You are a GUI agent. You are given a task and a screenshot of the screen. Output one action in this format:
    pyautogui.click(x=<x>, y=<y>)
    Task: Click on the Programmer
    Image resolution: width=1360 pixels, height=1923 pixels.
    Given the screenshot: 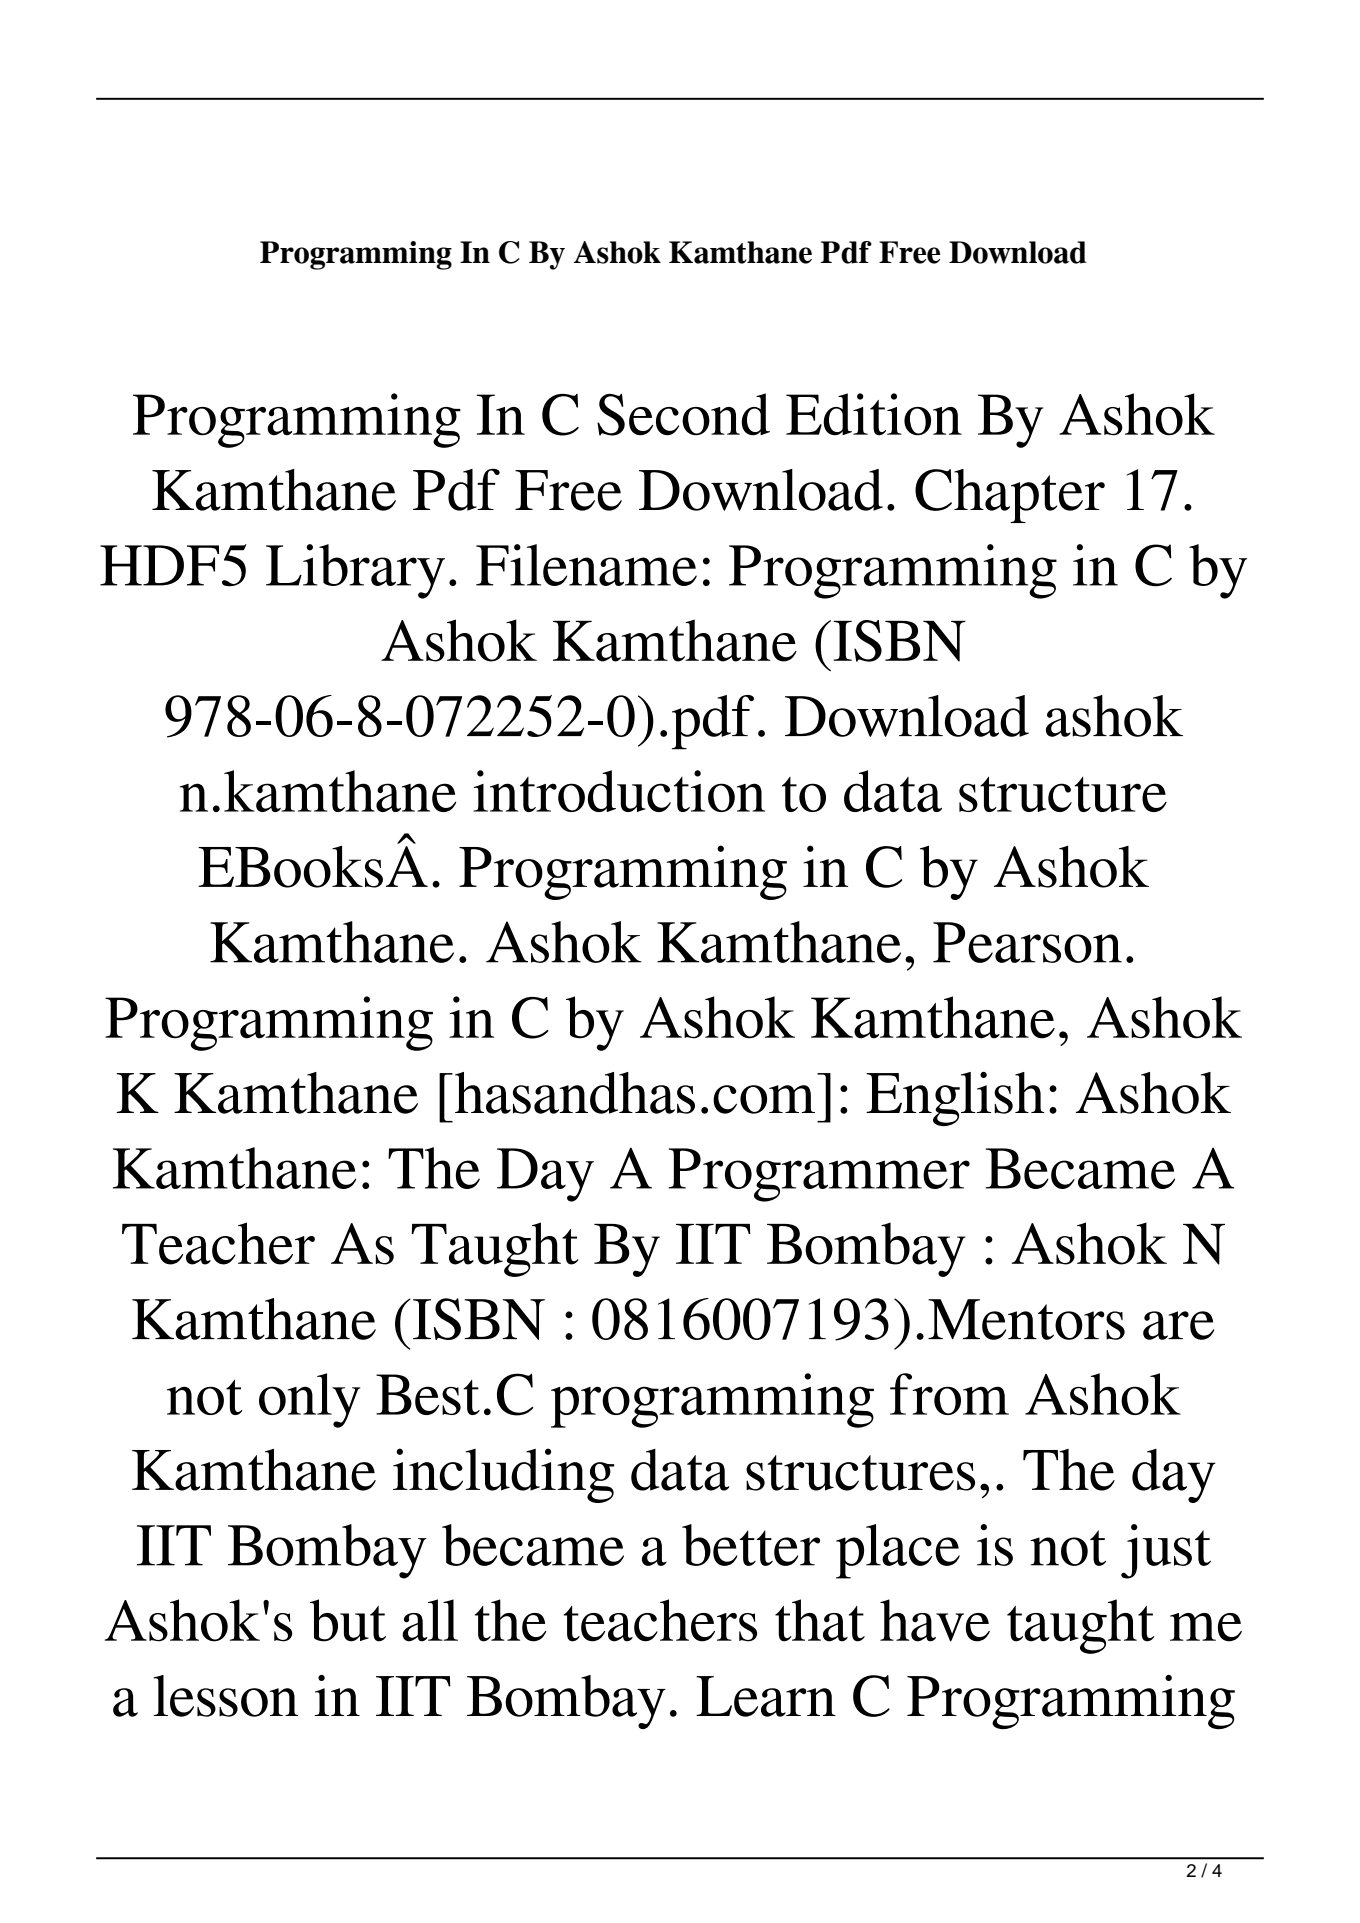 What is the action you would take?
    pyautogui.click(x=819, y=1175)
